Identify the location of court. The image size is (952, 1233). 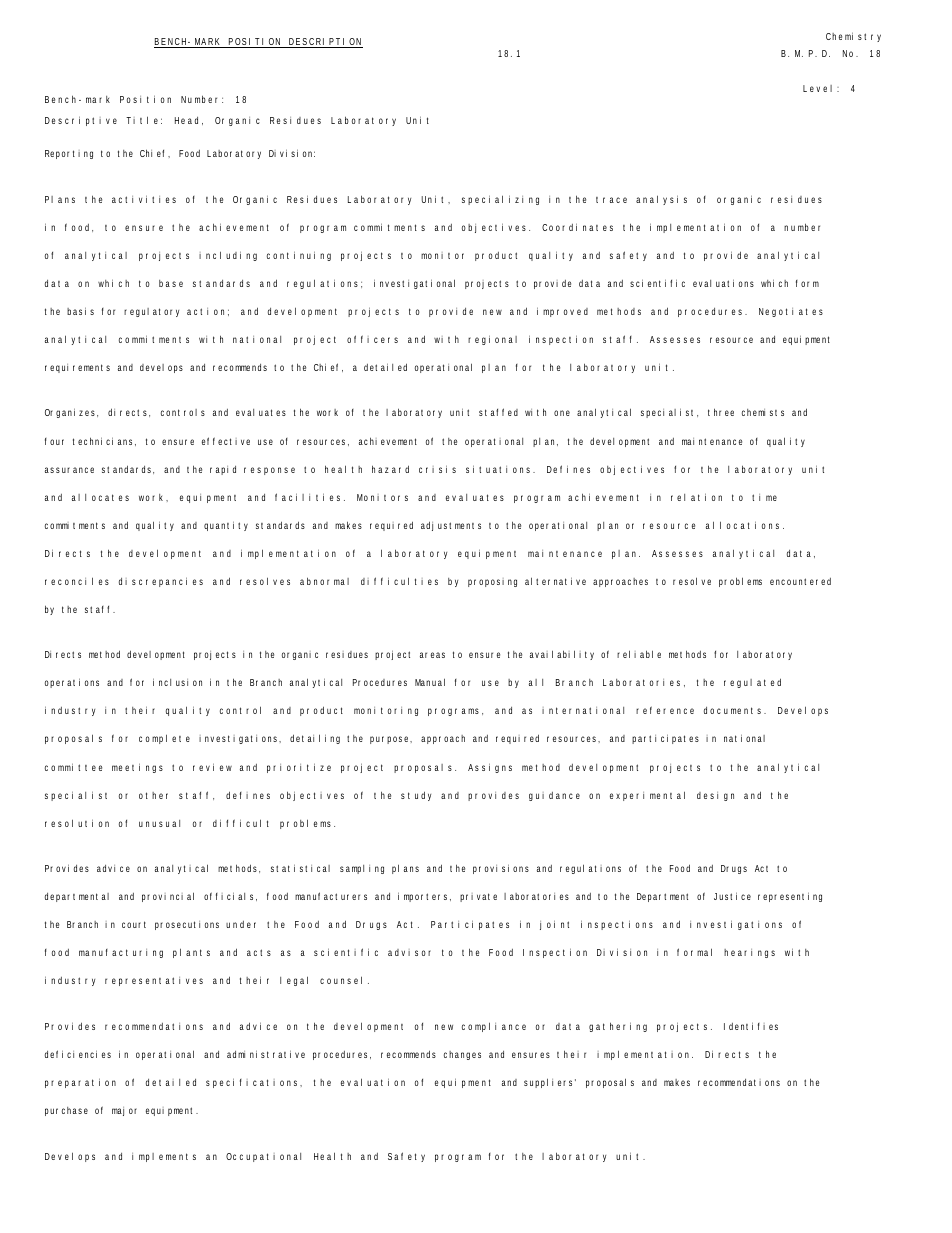
(134, 924).
